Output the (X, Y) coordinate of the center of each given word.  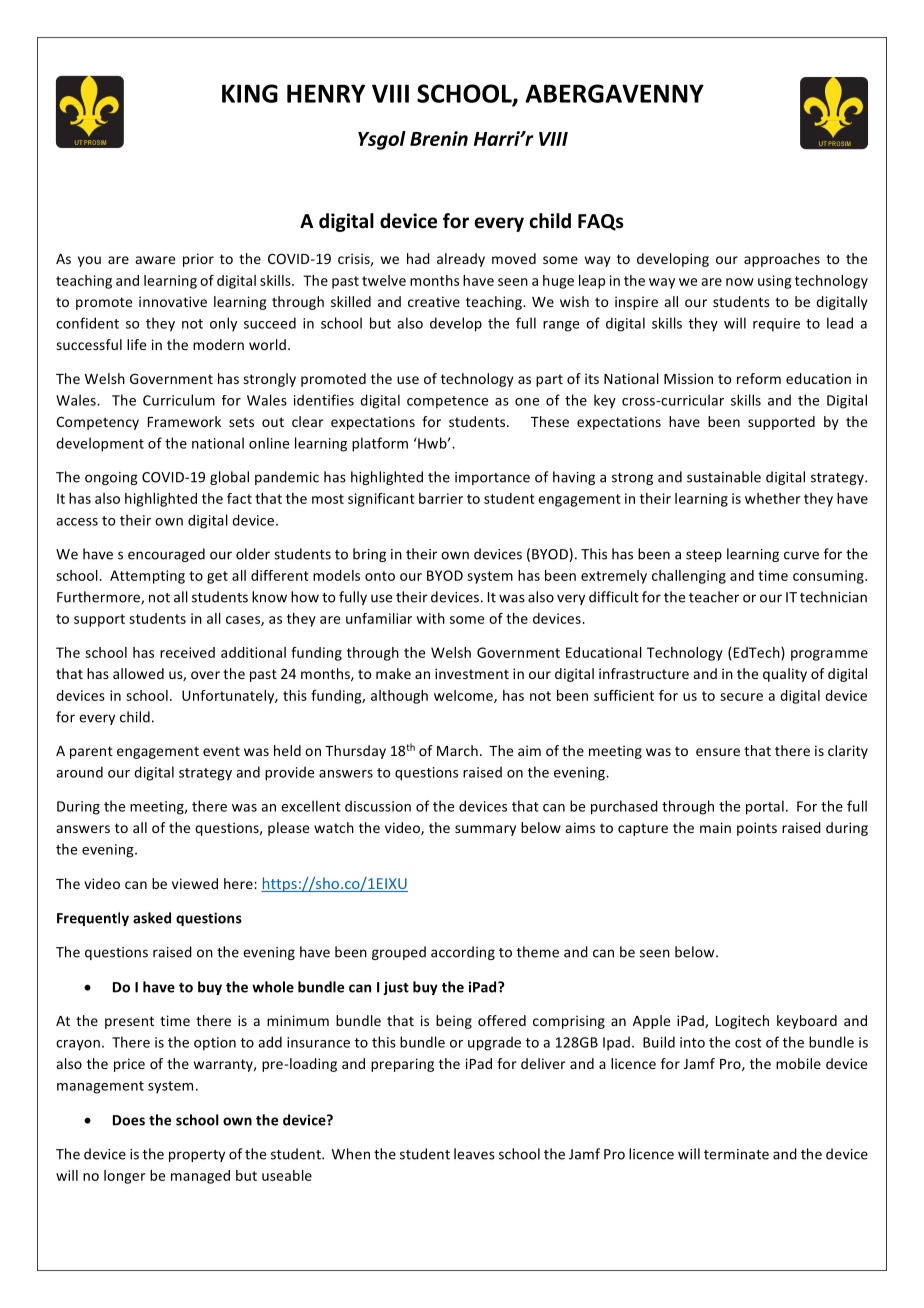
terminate (736, 1154)
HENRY (326, 93)
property (197, 1156)
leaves (474, 1154)
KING (250, 93)
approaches (782, 260)
